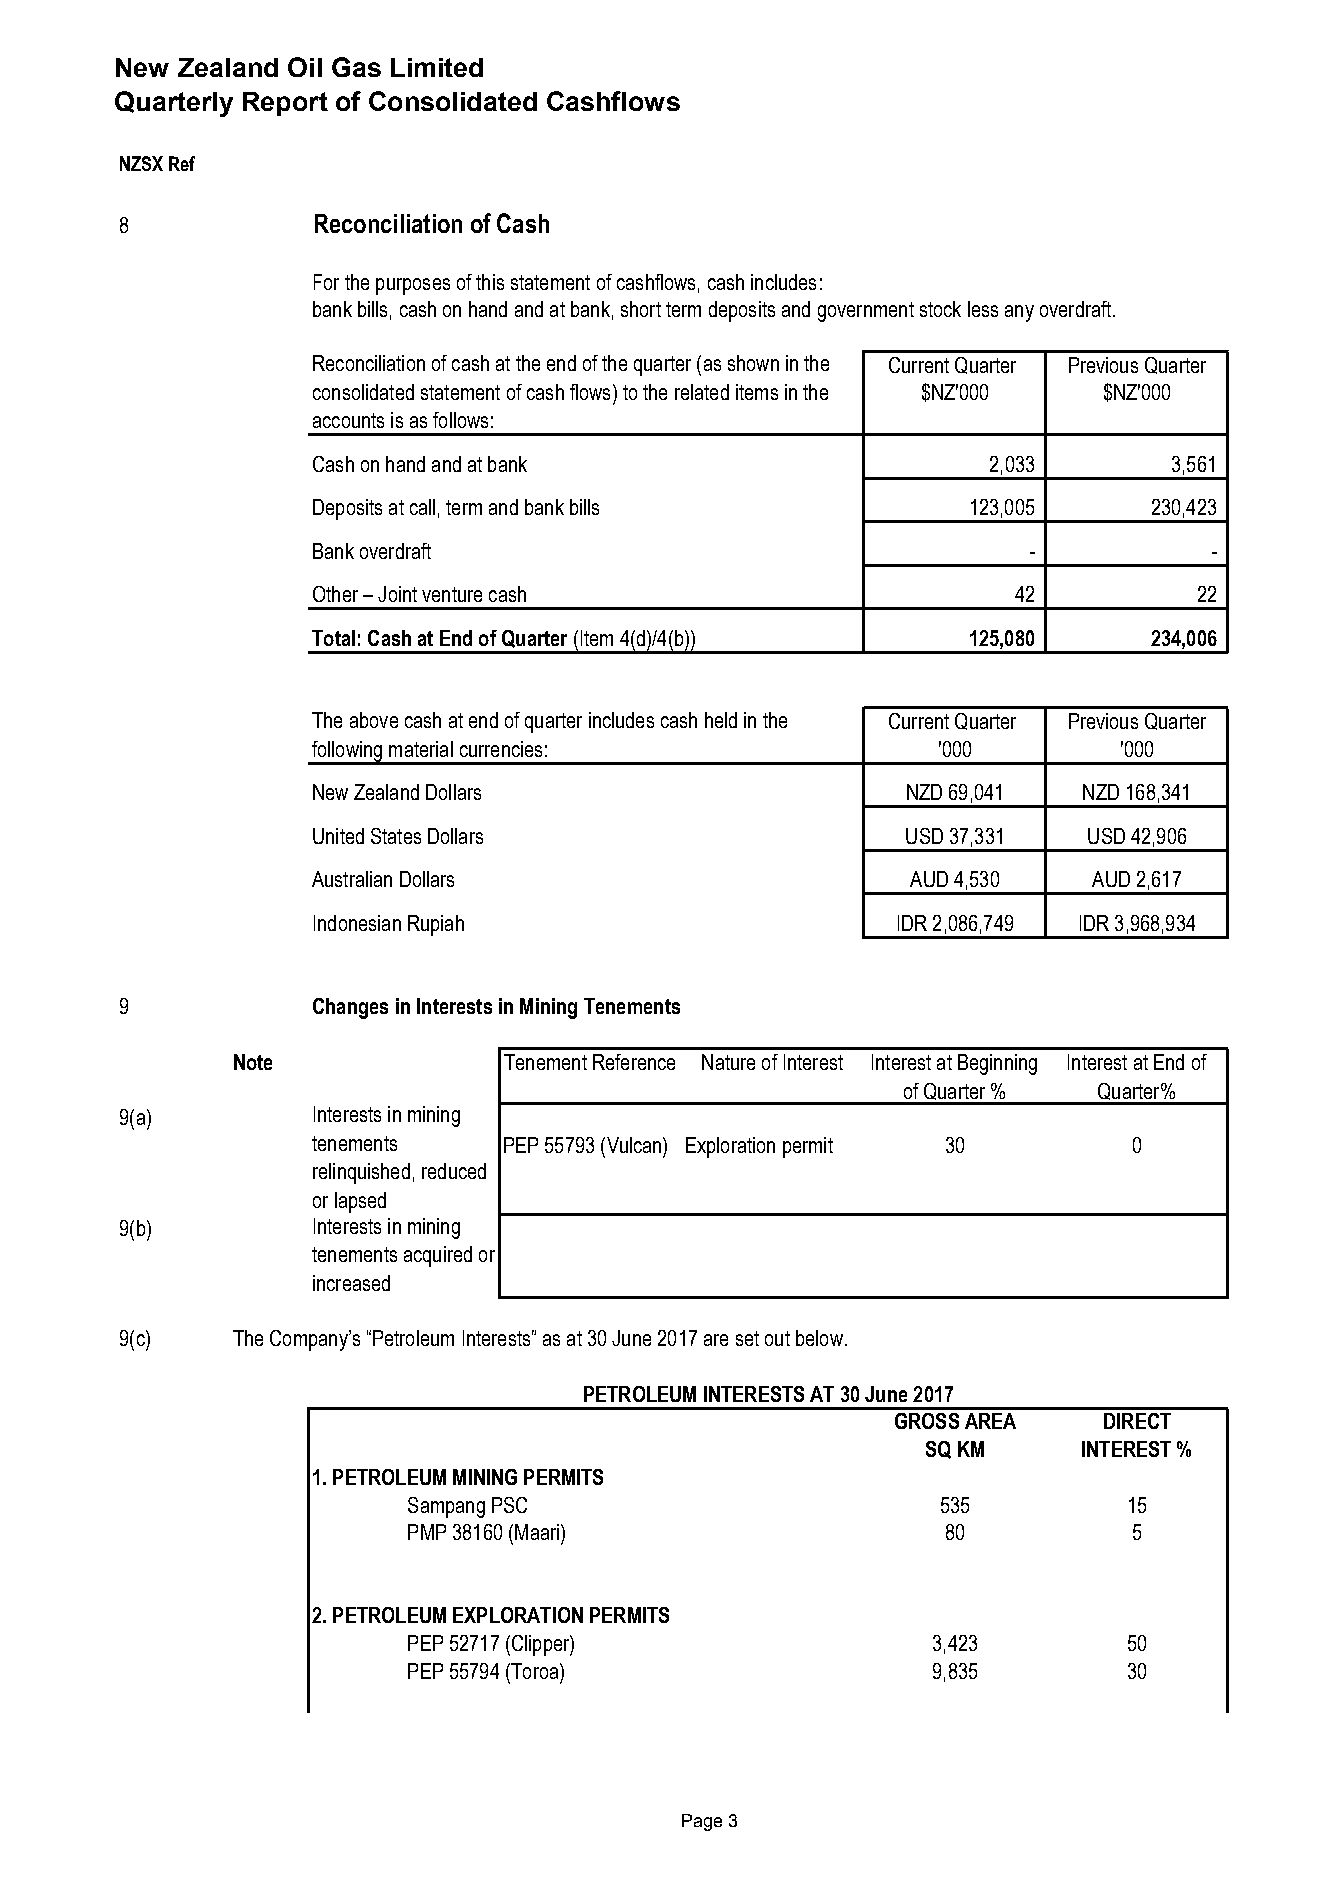 Image resolution: width=1333 pixels, height=1886 pixels. I want to click on less, so click(983, 309).
